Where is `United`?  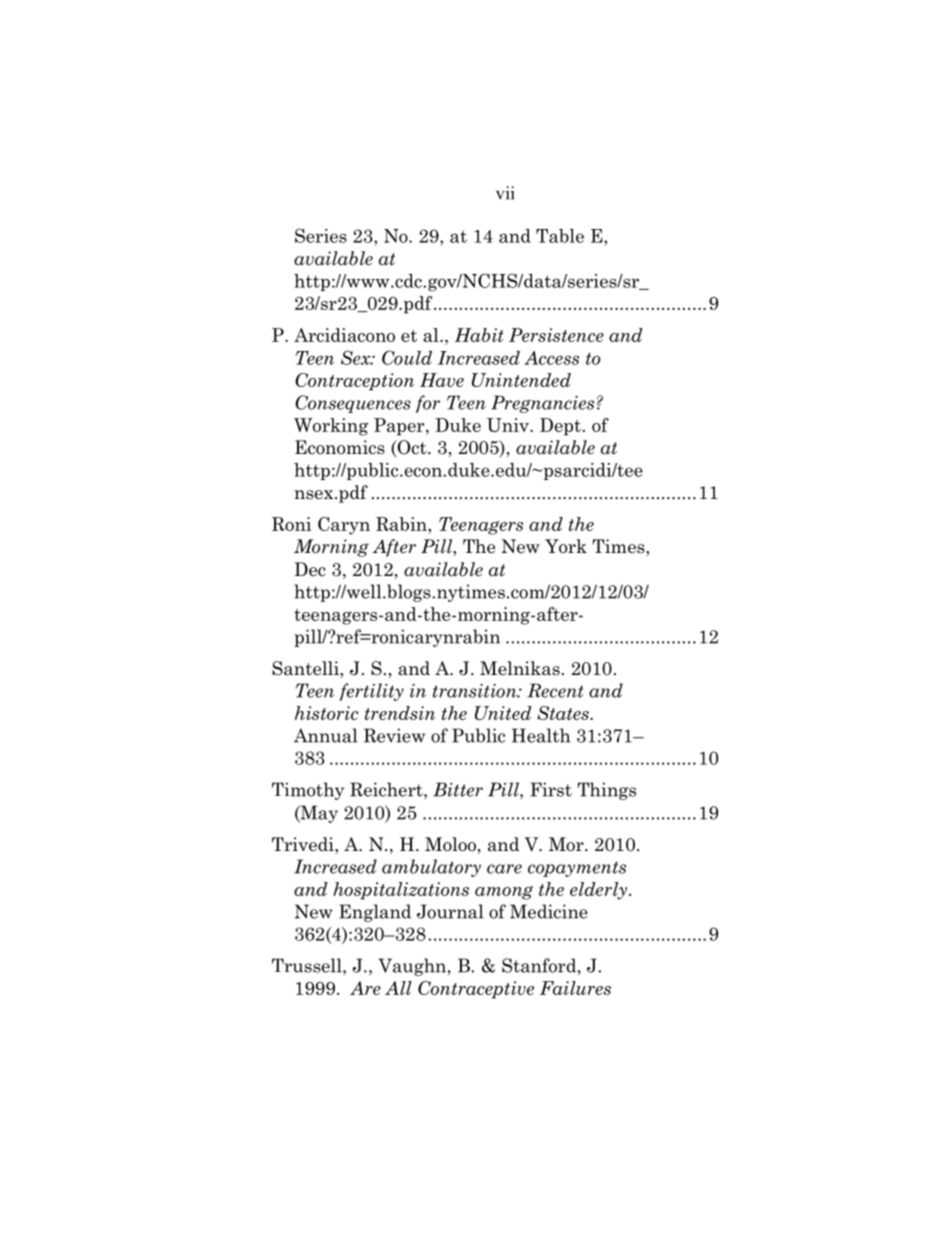 United is located at coordinates (503, 713).
